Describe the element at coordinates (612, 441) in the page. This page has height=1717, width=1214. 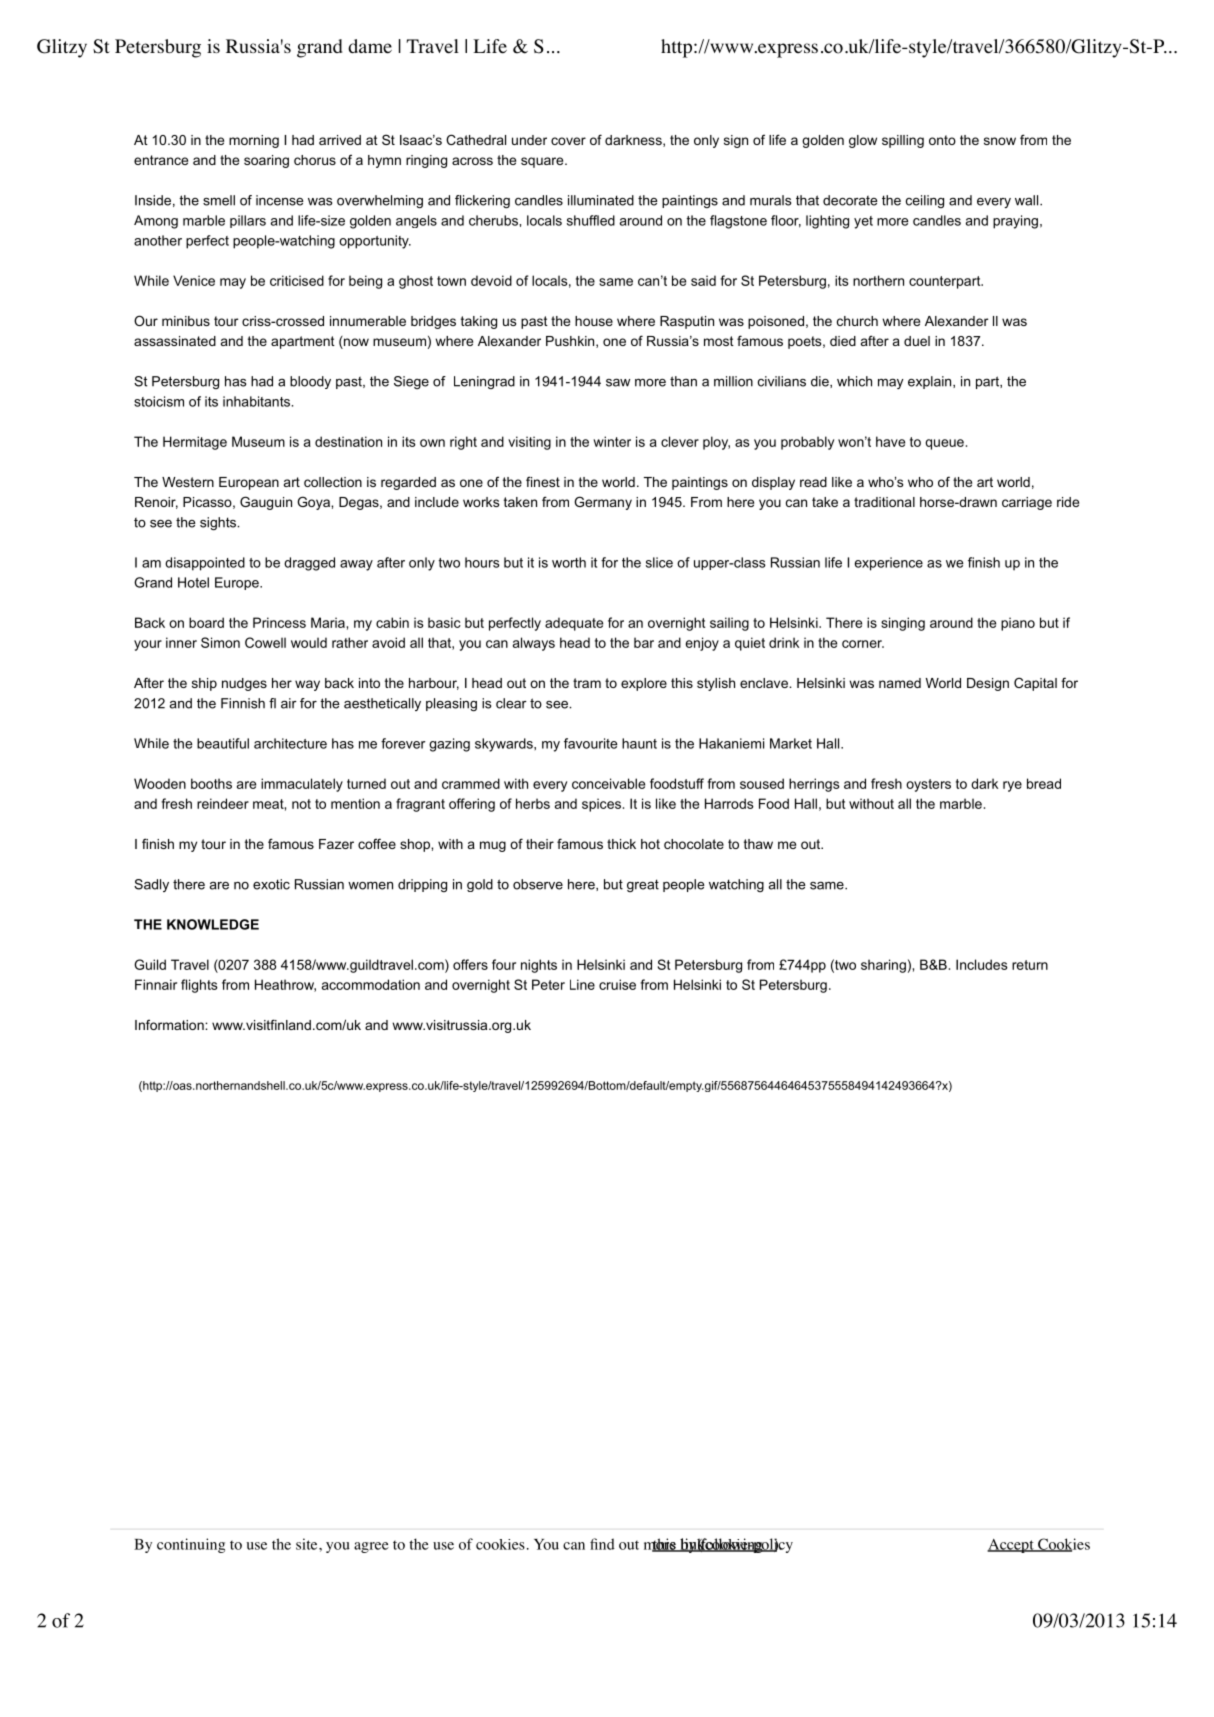
I see `winter` at that location.
